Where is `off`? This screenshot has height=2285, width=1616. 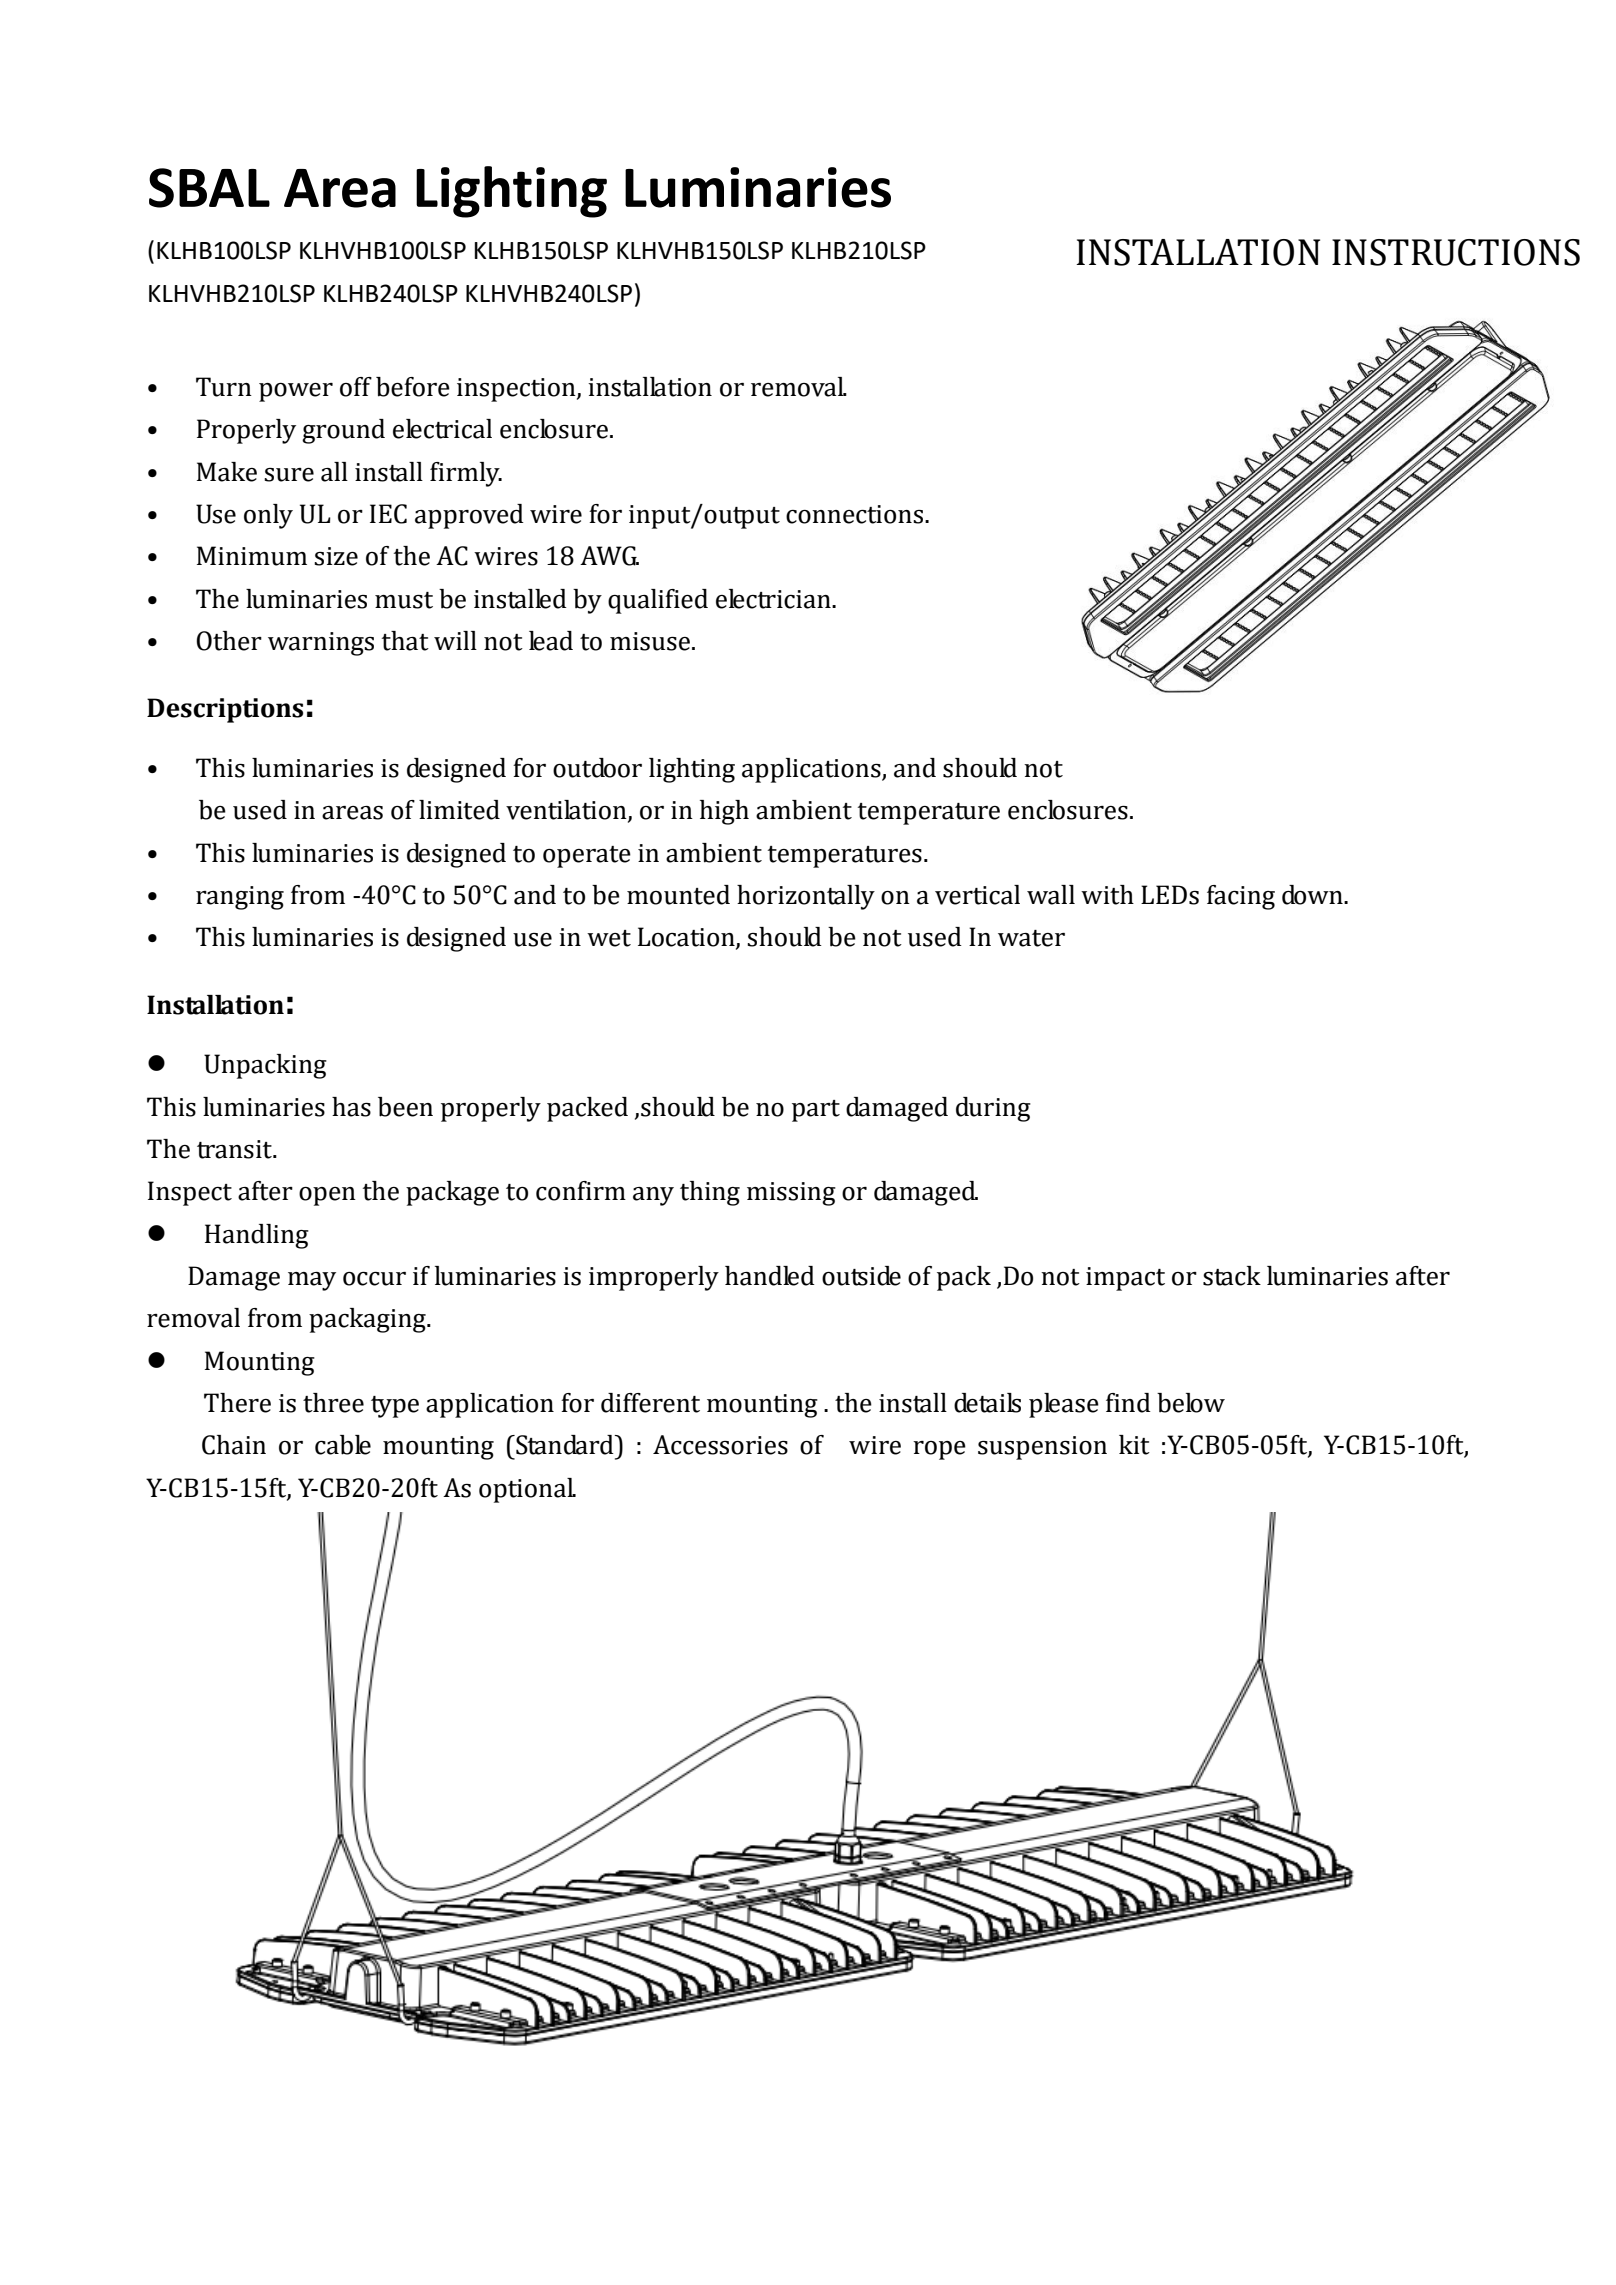
off is located at coordinates (356, 387).
